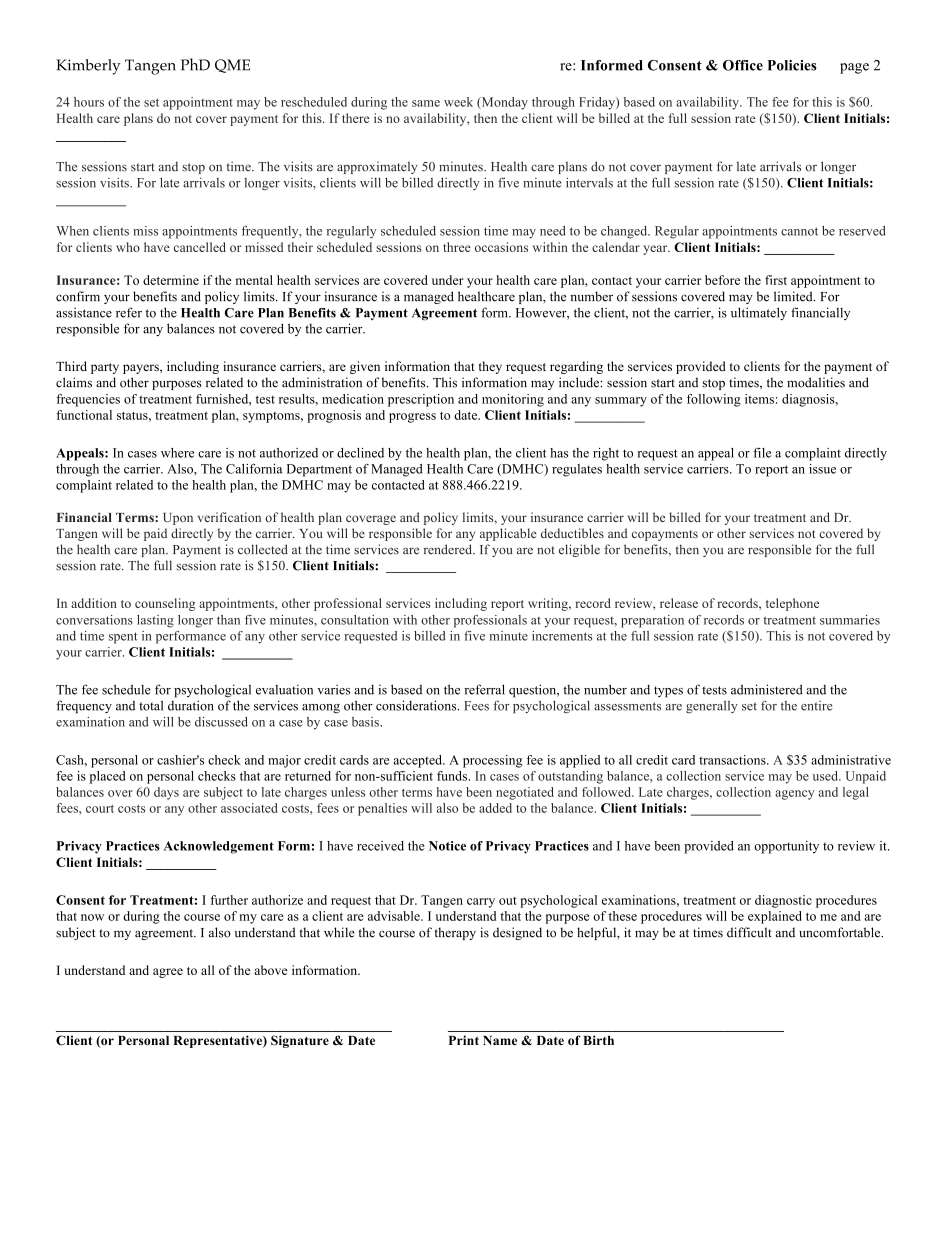  Describe the element at coordinates (458, 102) in the image. I see `week` at that location.
